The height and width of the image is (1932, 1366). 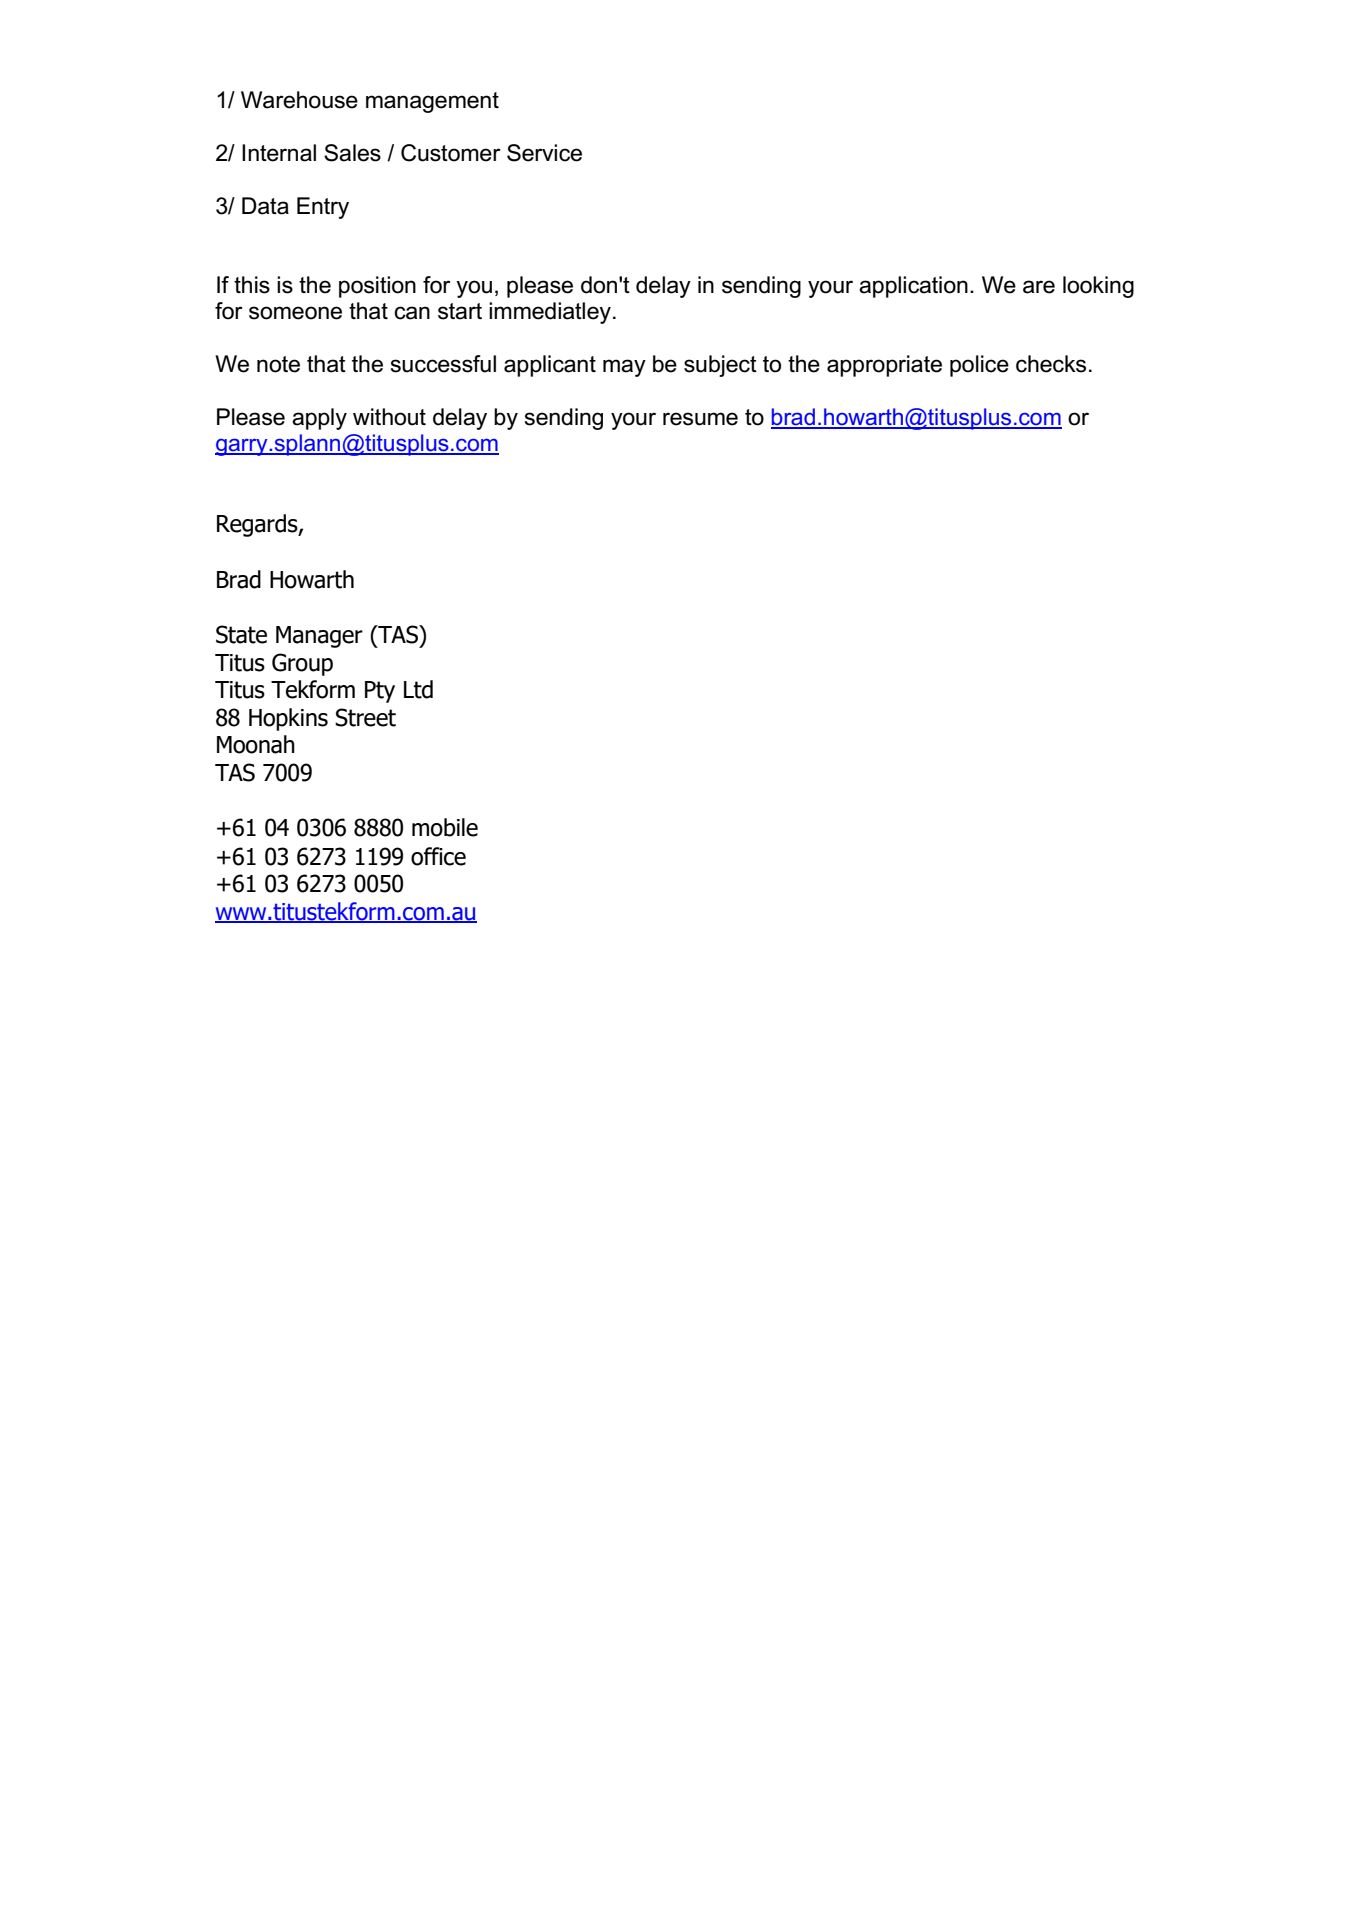 I want to click on application, so click(x=913, y=287).
